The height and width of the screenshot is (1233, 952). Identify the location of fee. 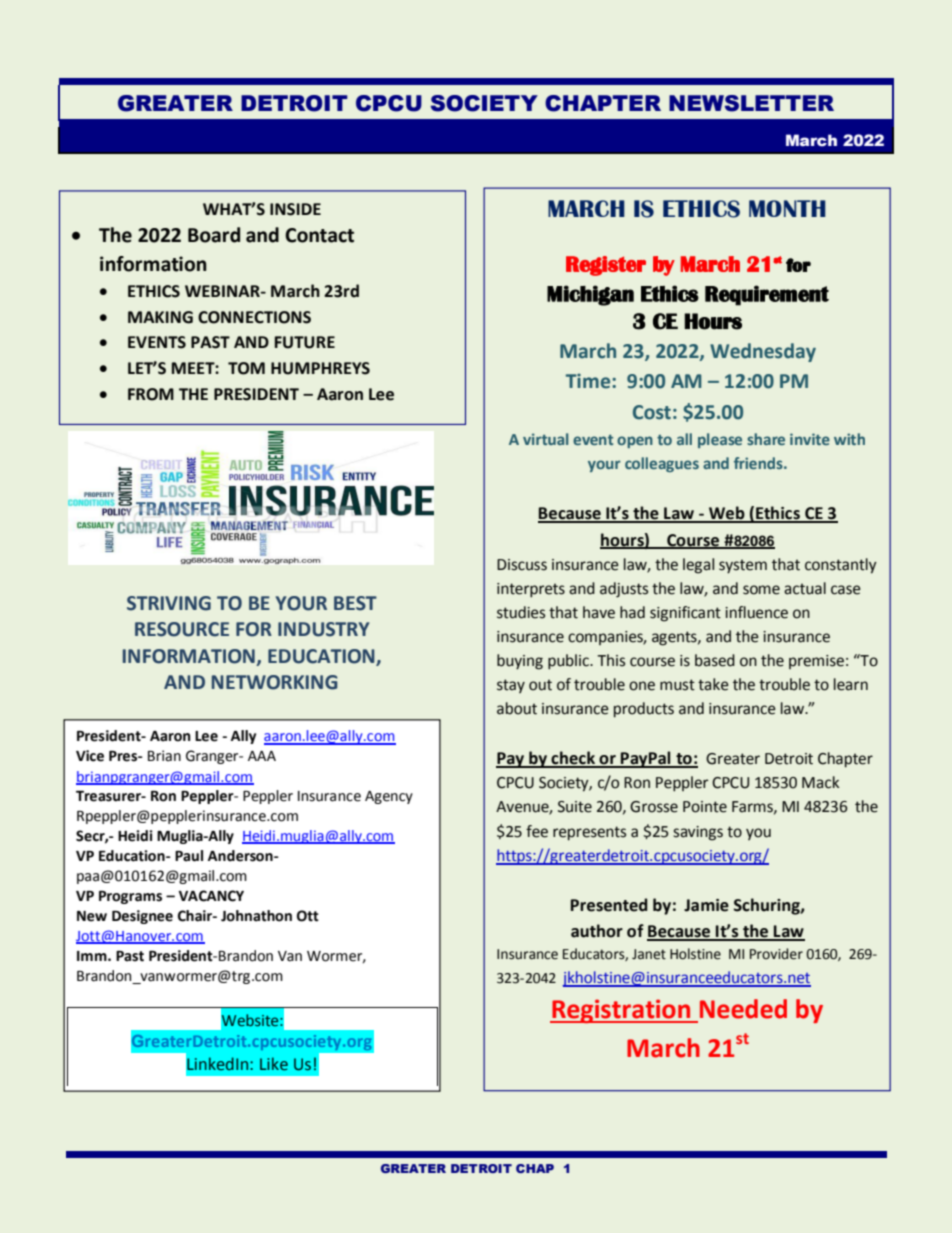
(537, 831).
